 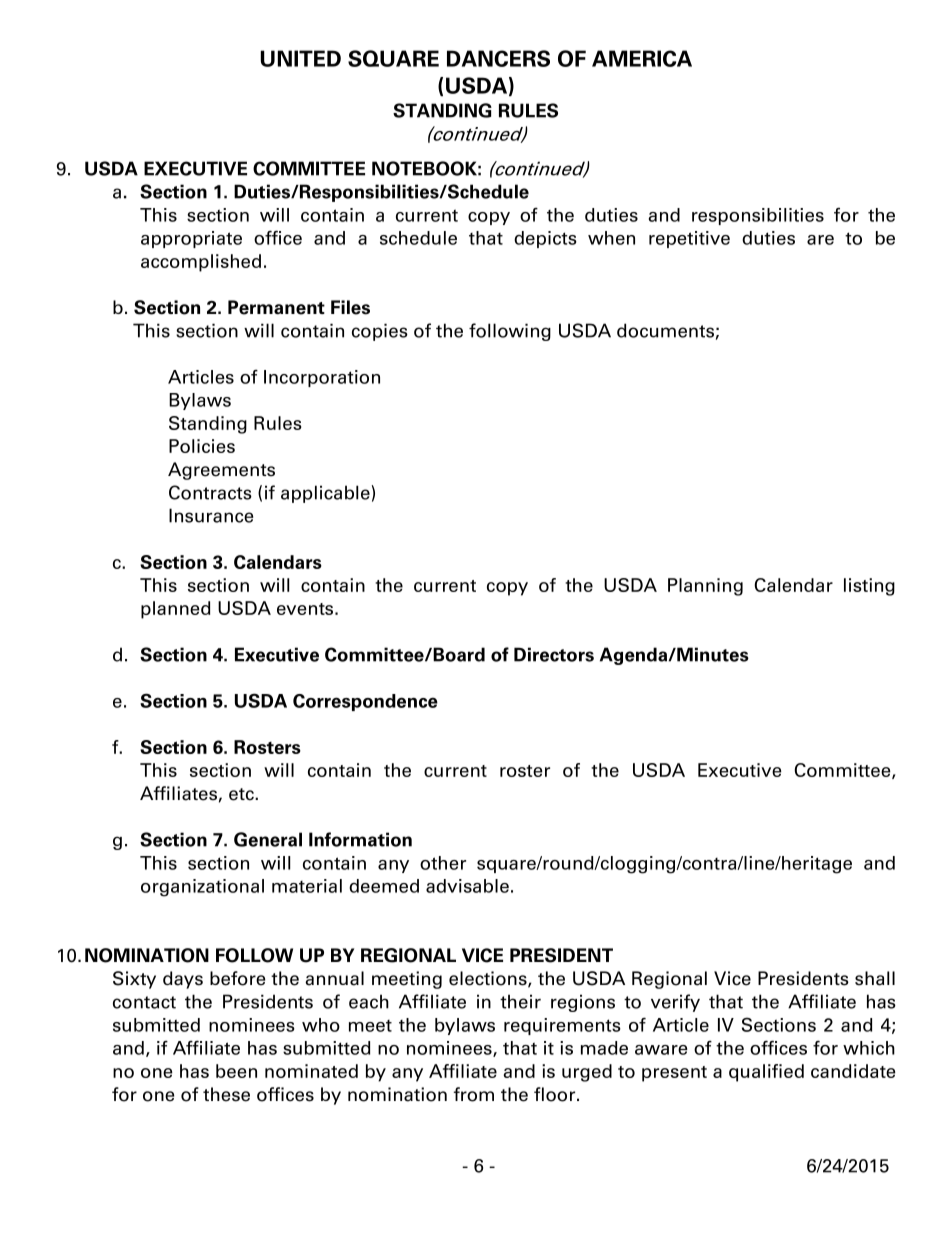 What do you see at coordinates (236, 1071) in the screenshot?
I see `been` at bounding box center [236, 1071].
